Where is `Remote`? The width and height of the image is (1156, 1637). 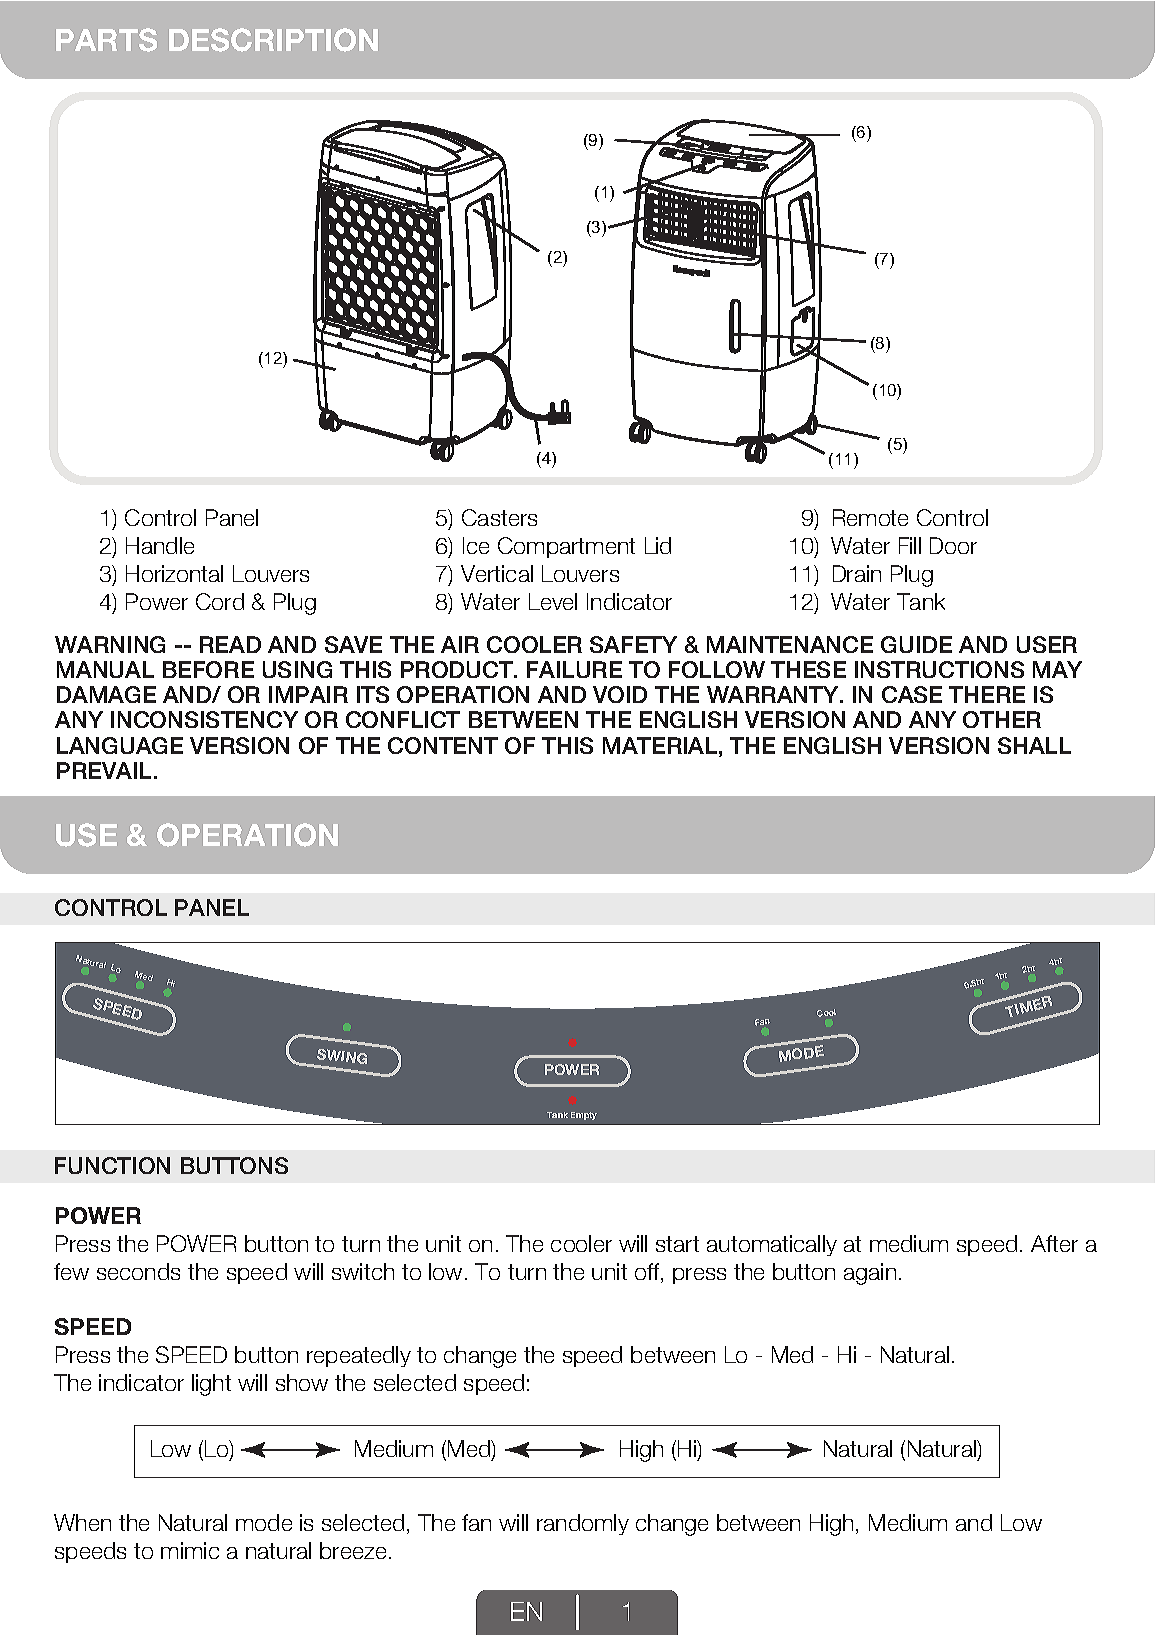
Remote is located at coordinates (870, 517).
